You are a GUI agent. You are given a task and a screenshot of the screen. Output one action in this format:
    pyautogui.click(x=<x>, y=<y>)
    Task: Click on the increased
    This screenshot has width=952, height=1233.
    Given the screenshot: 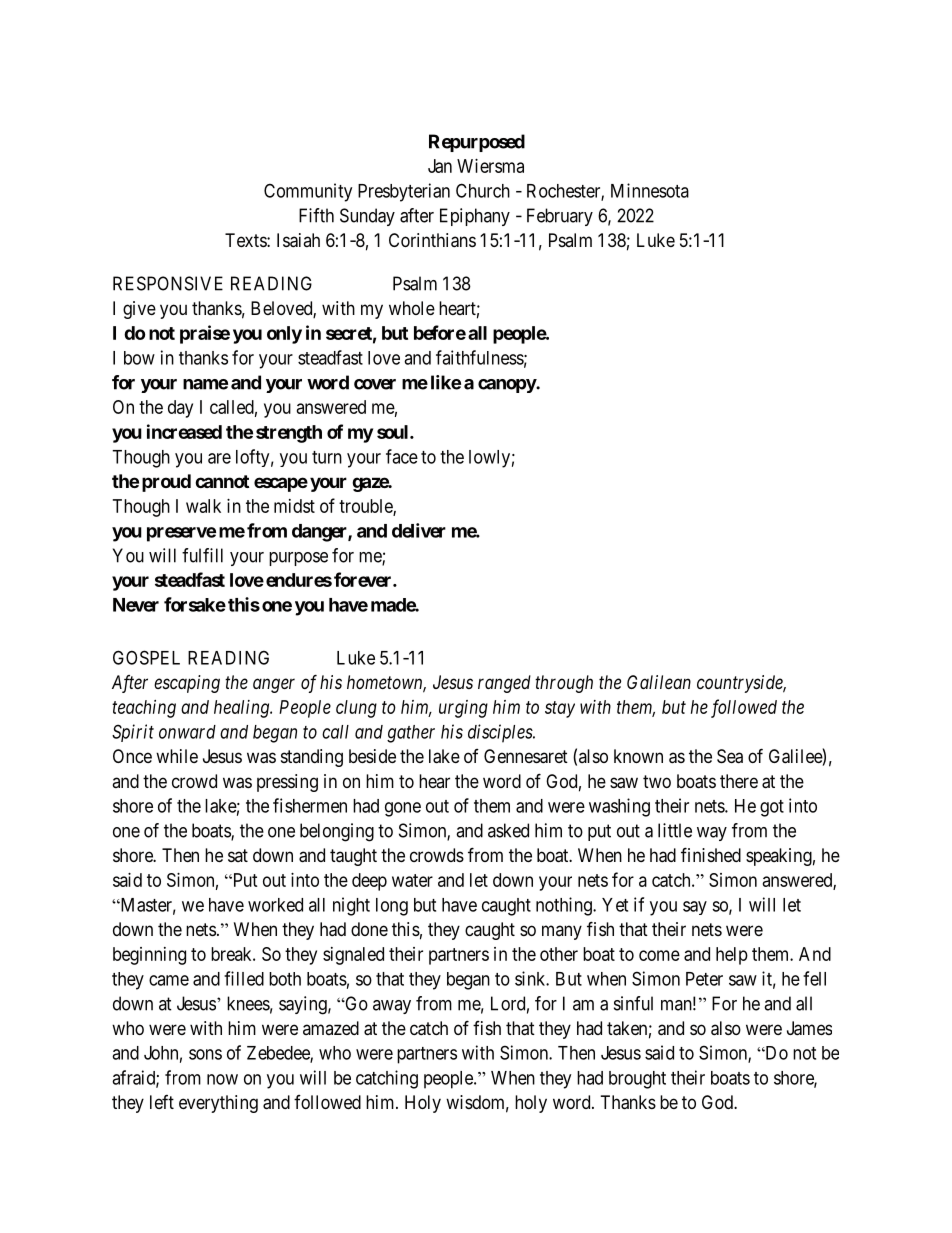 What is the action you would take?
    pyautogui.click(x=184, y=431)
